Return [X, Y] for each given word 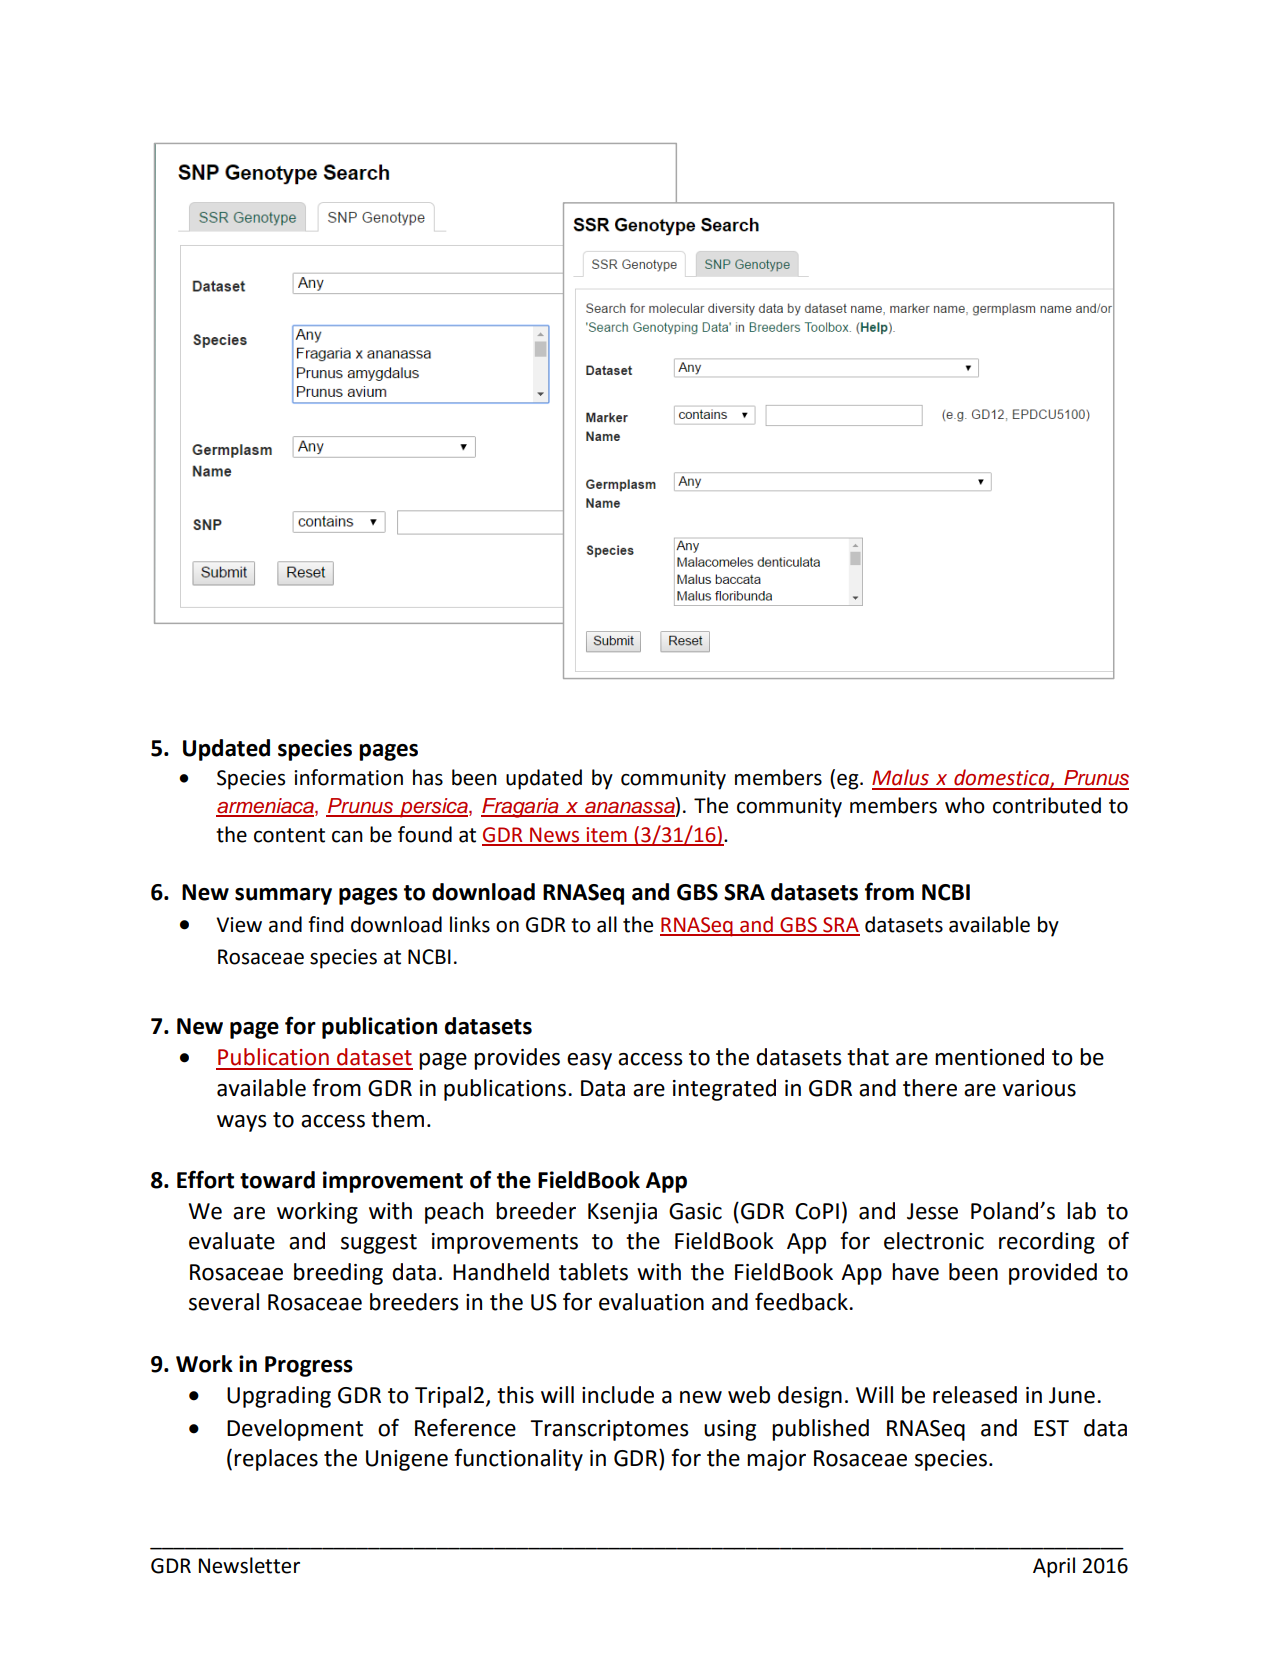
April [1054, 1567]
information [348, 777]
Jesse [932, 1211]
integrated [724, 1090]
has [428, 777]
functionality [518, 1459]
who [965, 805]
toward [277, 1180]
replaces [276, 1460]
